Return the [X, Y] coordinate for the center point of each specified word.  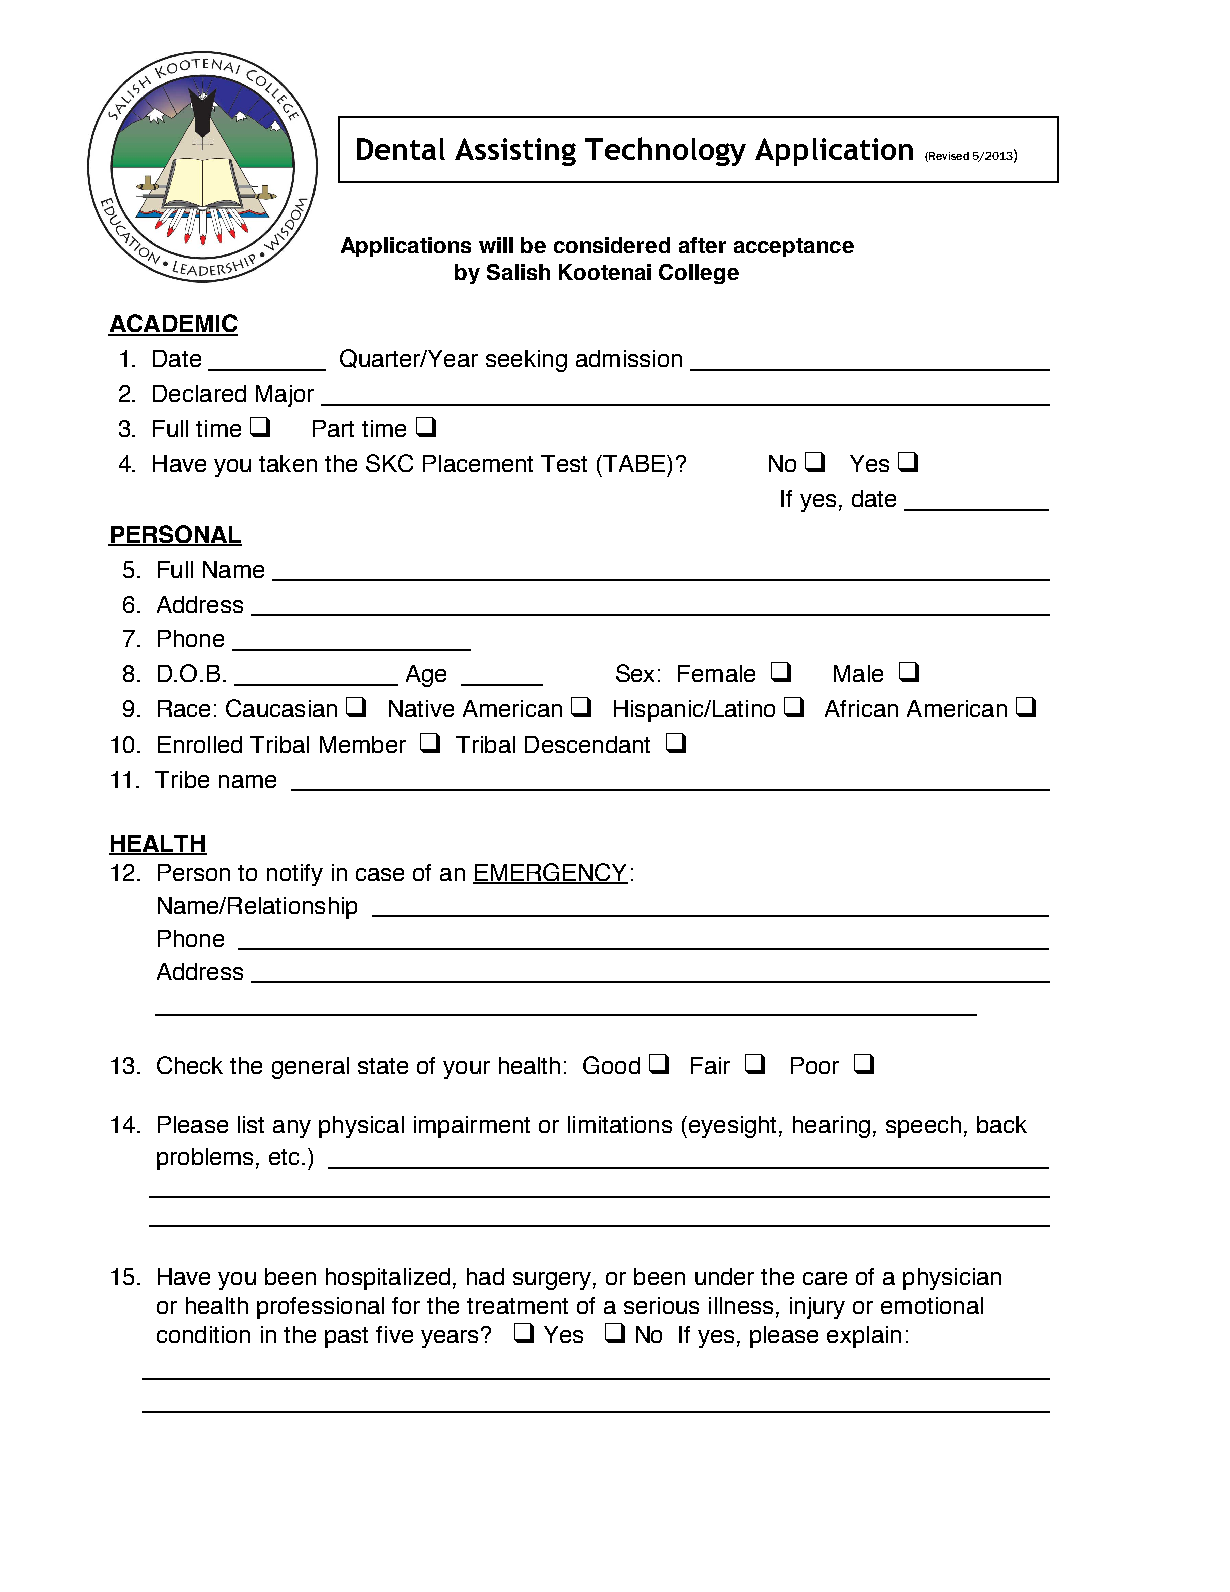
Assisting [515, 152]
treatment [517, 1306]
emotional [932, 1305]
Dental [401, 149]
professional [320, 1308]
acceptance [794, 247]
